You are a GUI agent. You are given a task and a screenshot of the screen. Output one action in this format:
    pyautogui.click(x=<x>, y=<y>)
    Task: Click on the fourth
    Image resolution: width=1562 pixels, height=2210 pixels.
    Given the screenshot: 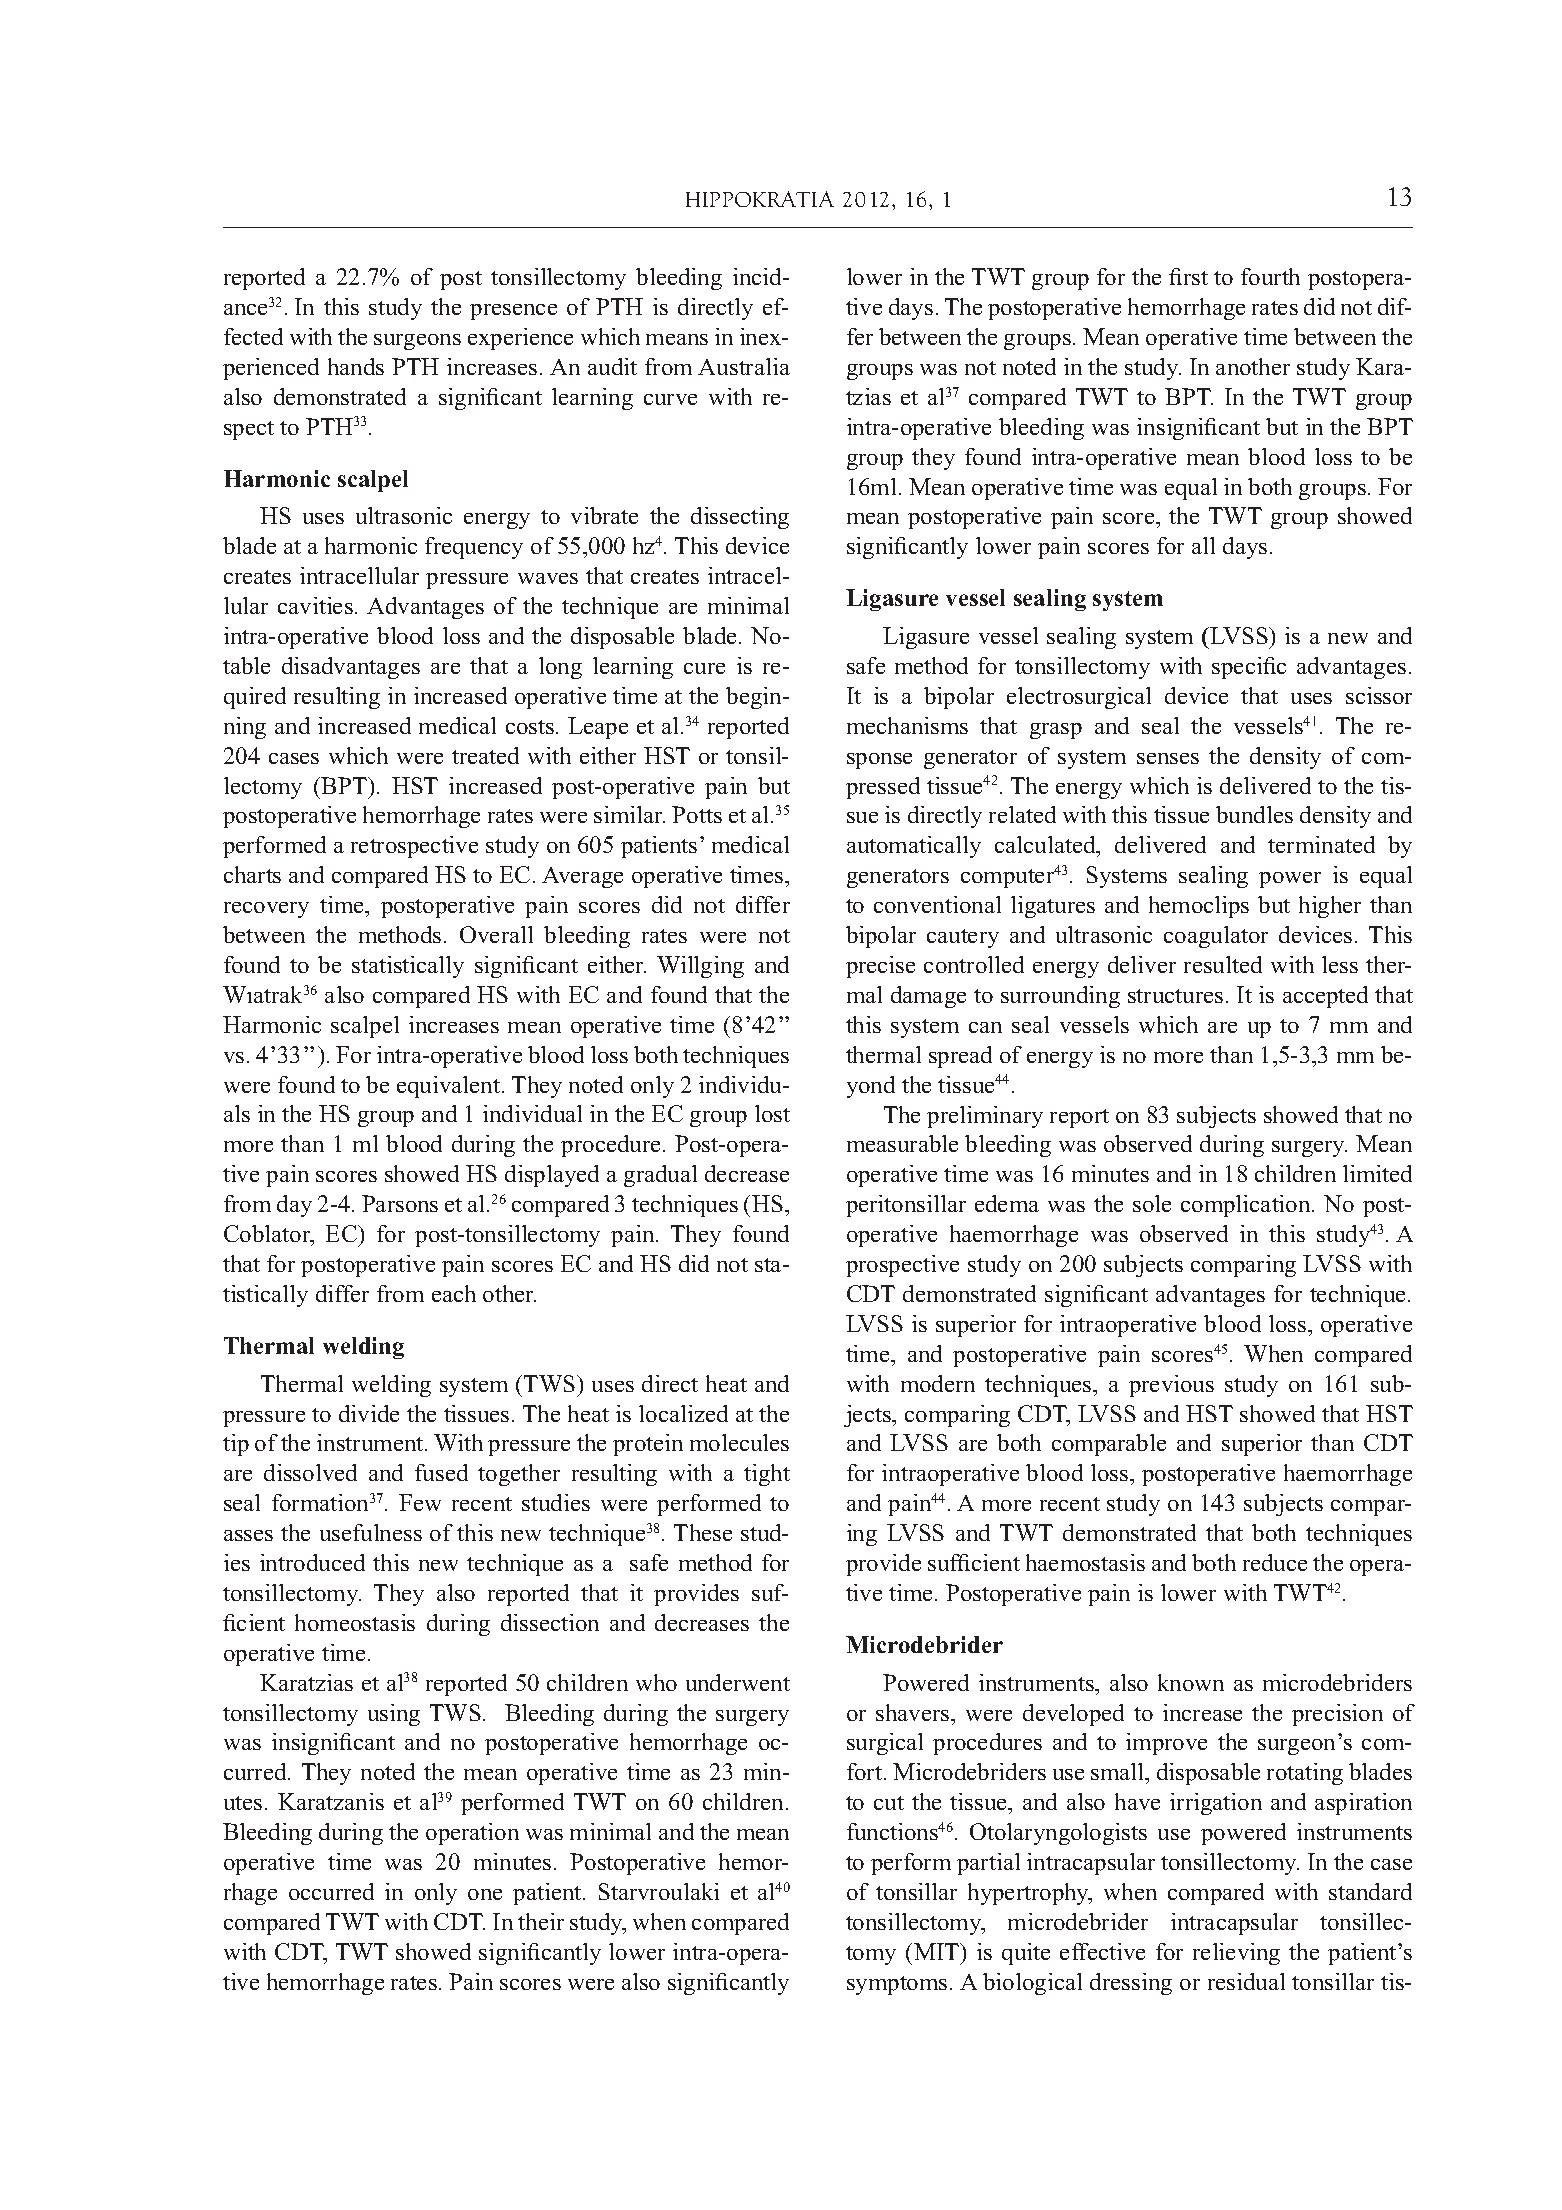 What is the action you would take?
    pyautogui.click(x=1270, y=276)
